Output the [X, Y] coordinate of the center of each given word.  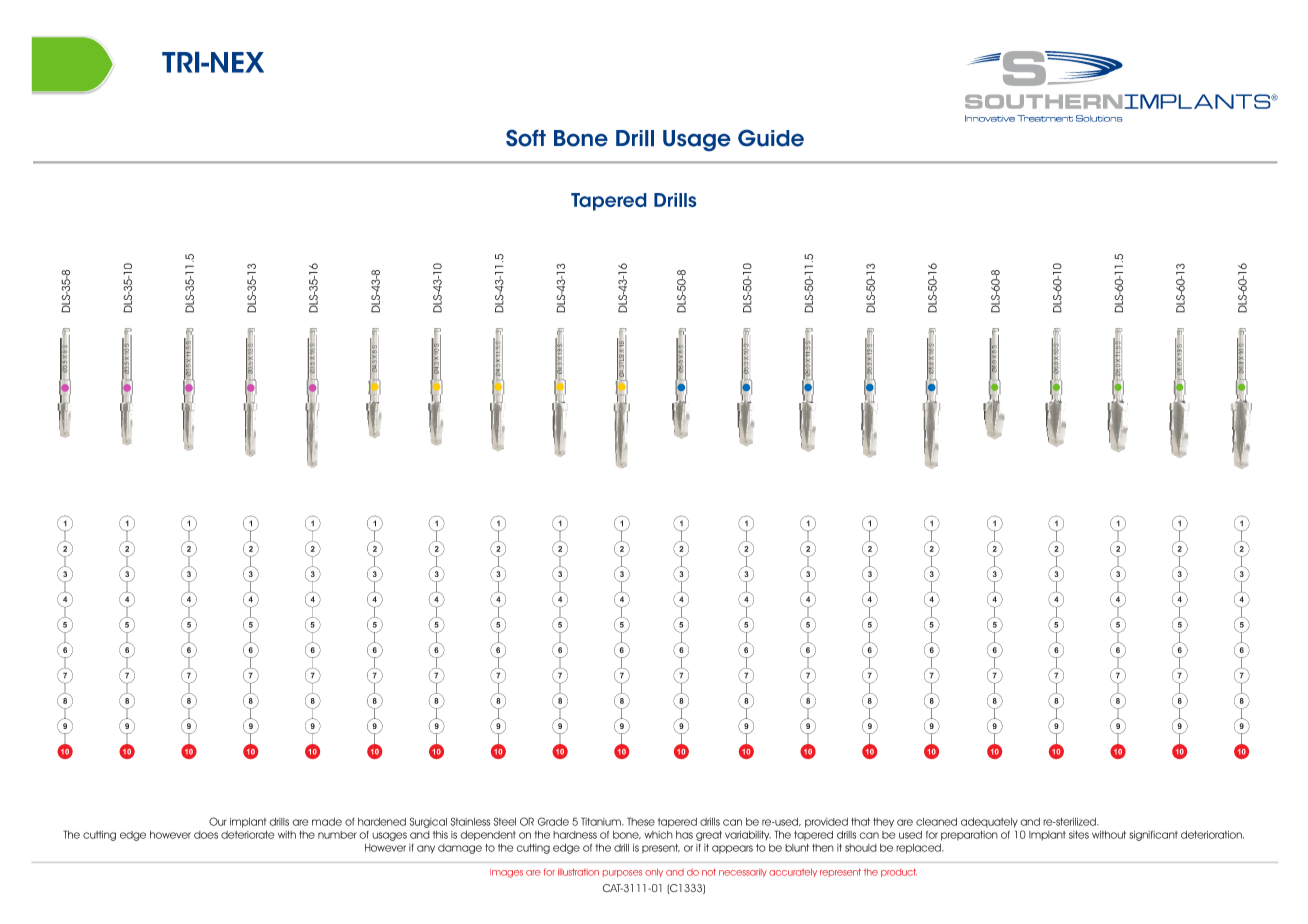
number [337, 835]
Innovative [990, 118]
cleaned [936, 822]
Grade [553, 821]
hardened [382, 822]
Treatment [1045, 118]
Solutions [1099, 118]
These [641, 821]
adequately [989, 823]
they [883, 823]
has [684, 835]
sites [1079, 835]
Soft [526, 138]
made [327, 822]
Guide [771, 138]
